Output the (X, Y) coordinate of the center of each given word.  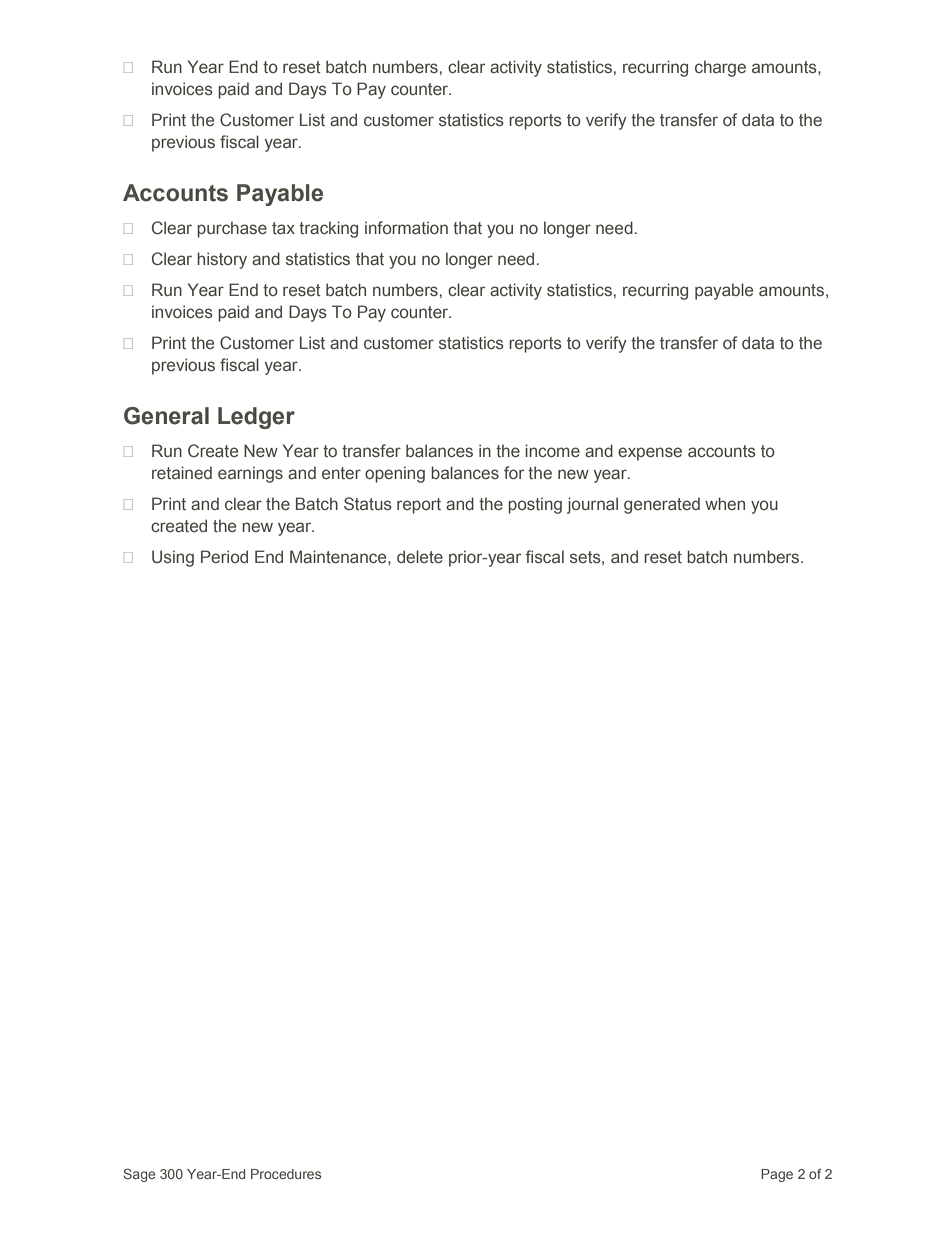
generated (662, 505)
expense (650, 454)
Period (224, 556)
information (406, 227)
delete (420, 556)
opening (395, 474)
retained (182, 472)
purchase (232, 229)
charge (720, 68)
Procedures (286, 1174)
